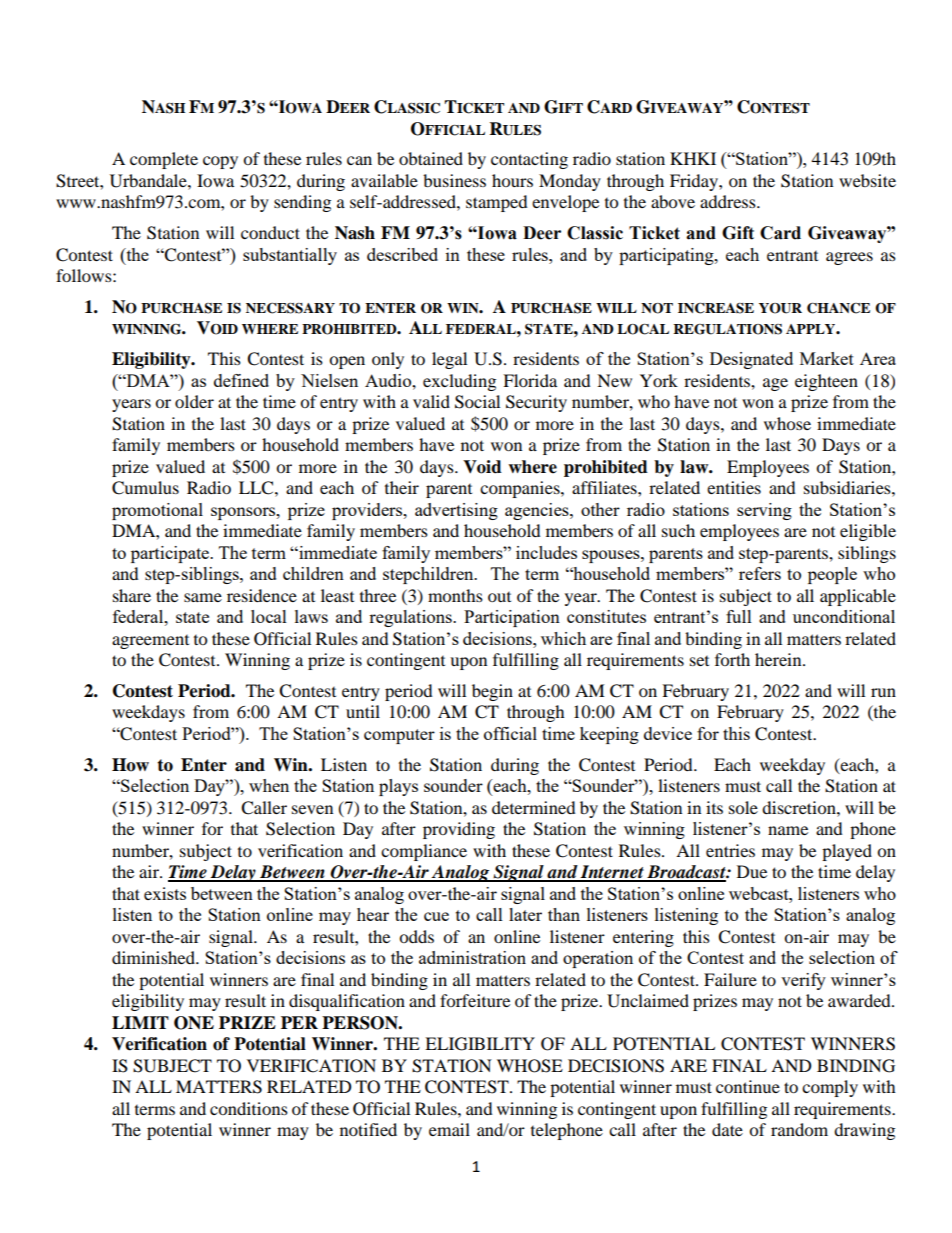 Image resolution: width=952 pixels, height=1233 pixels. Describe the element at coordinates (220, 162) in the document. I see `copy` at that location.
